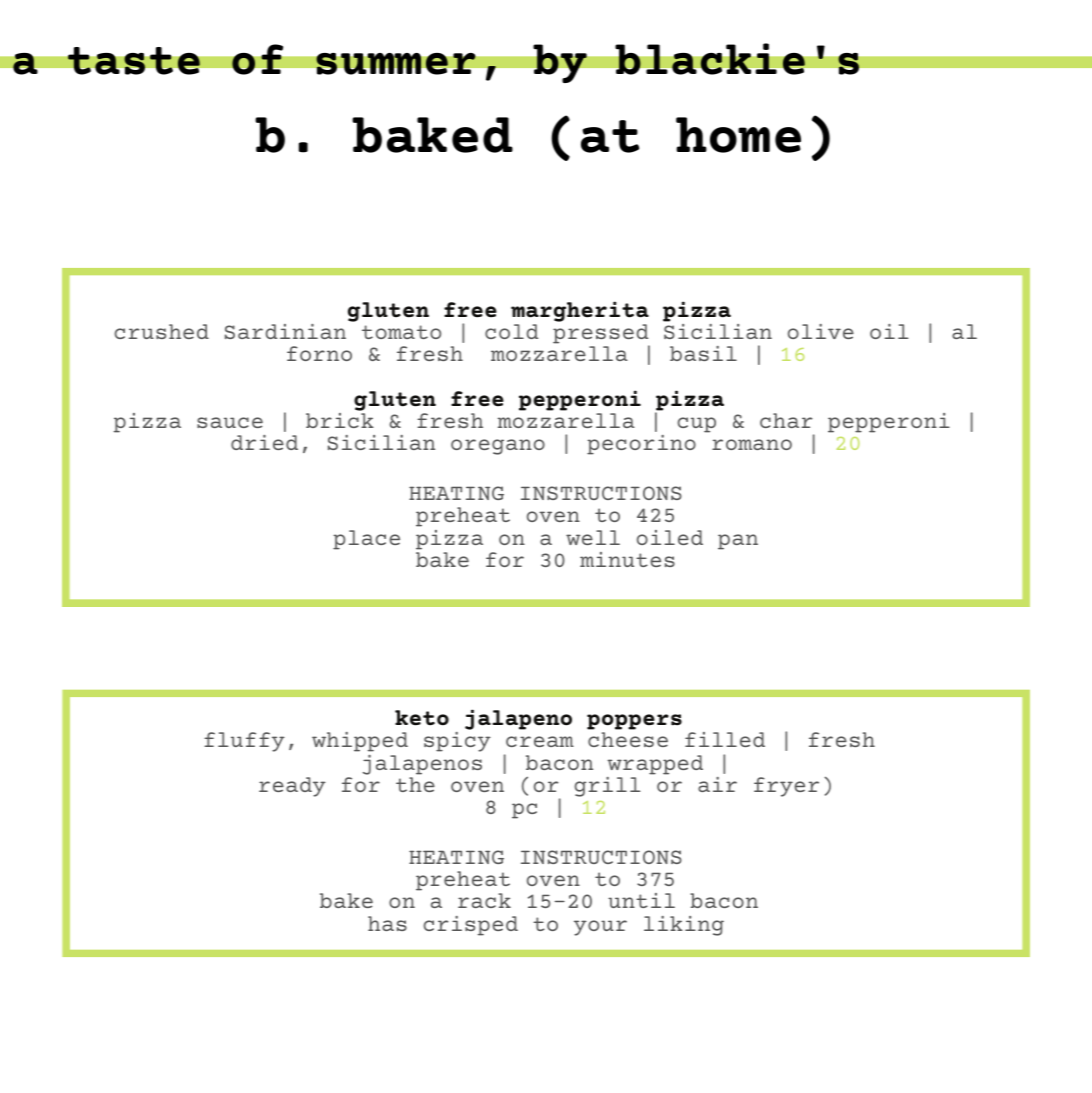 The image size is (1092, 1093). What do you see at coordinates (366, 540) in the image?
I see `place` at bounding box center [366, 540].
